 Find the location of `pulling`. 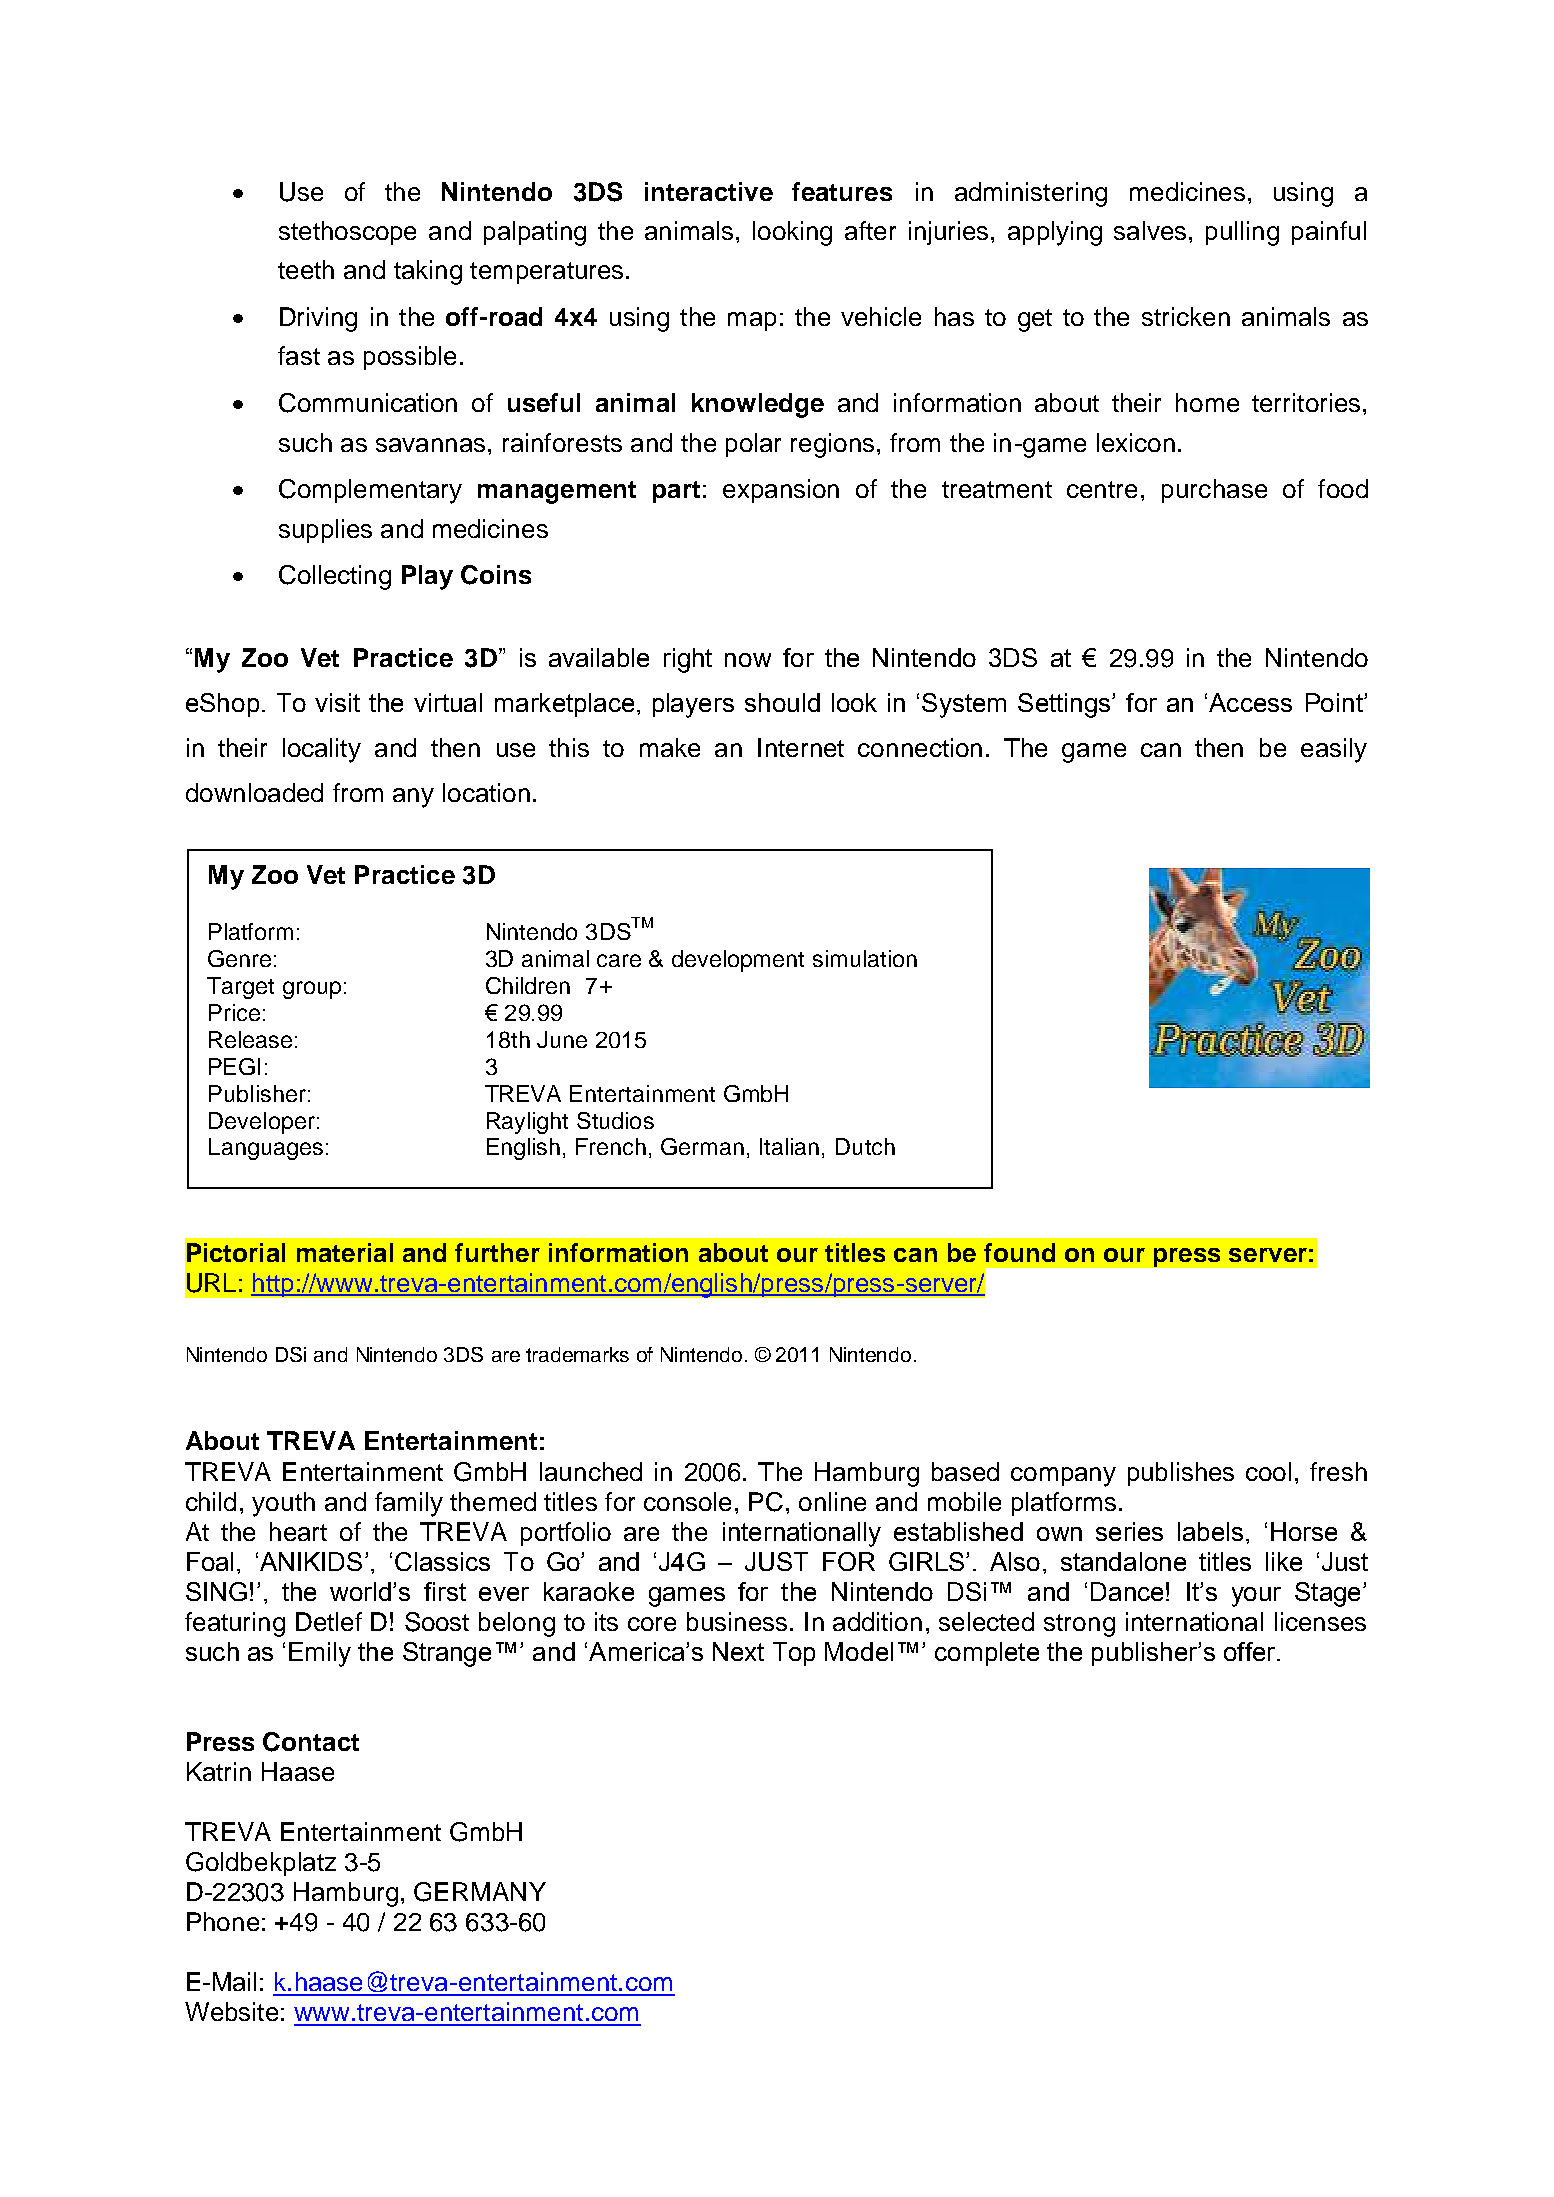

pulling is located at coordinates (1242, 233).
